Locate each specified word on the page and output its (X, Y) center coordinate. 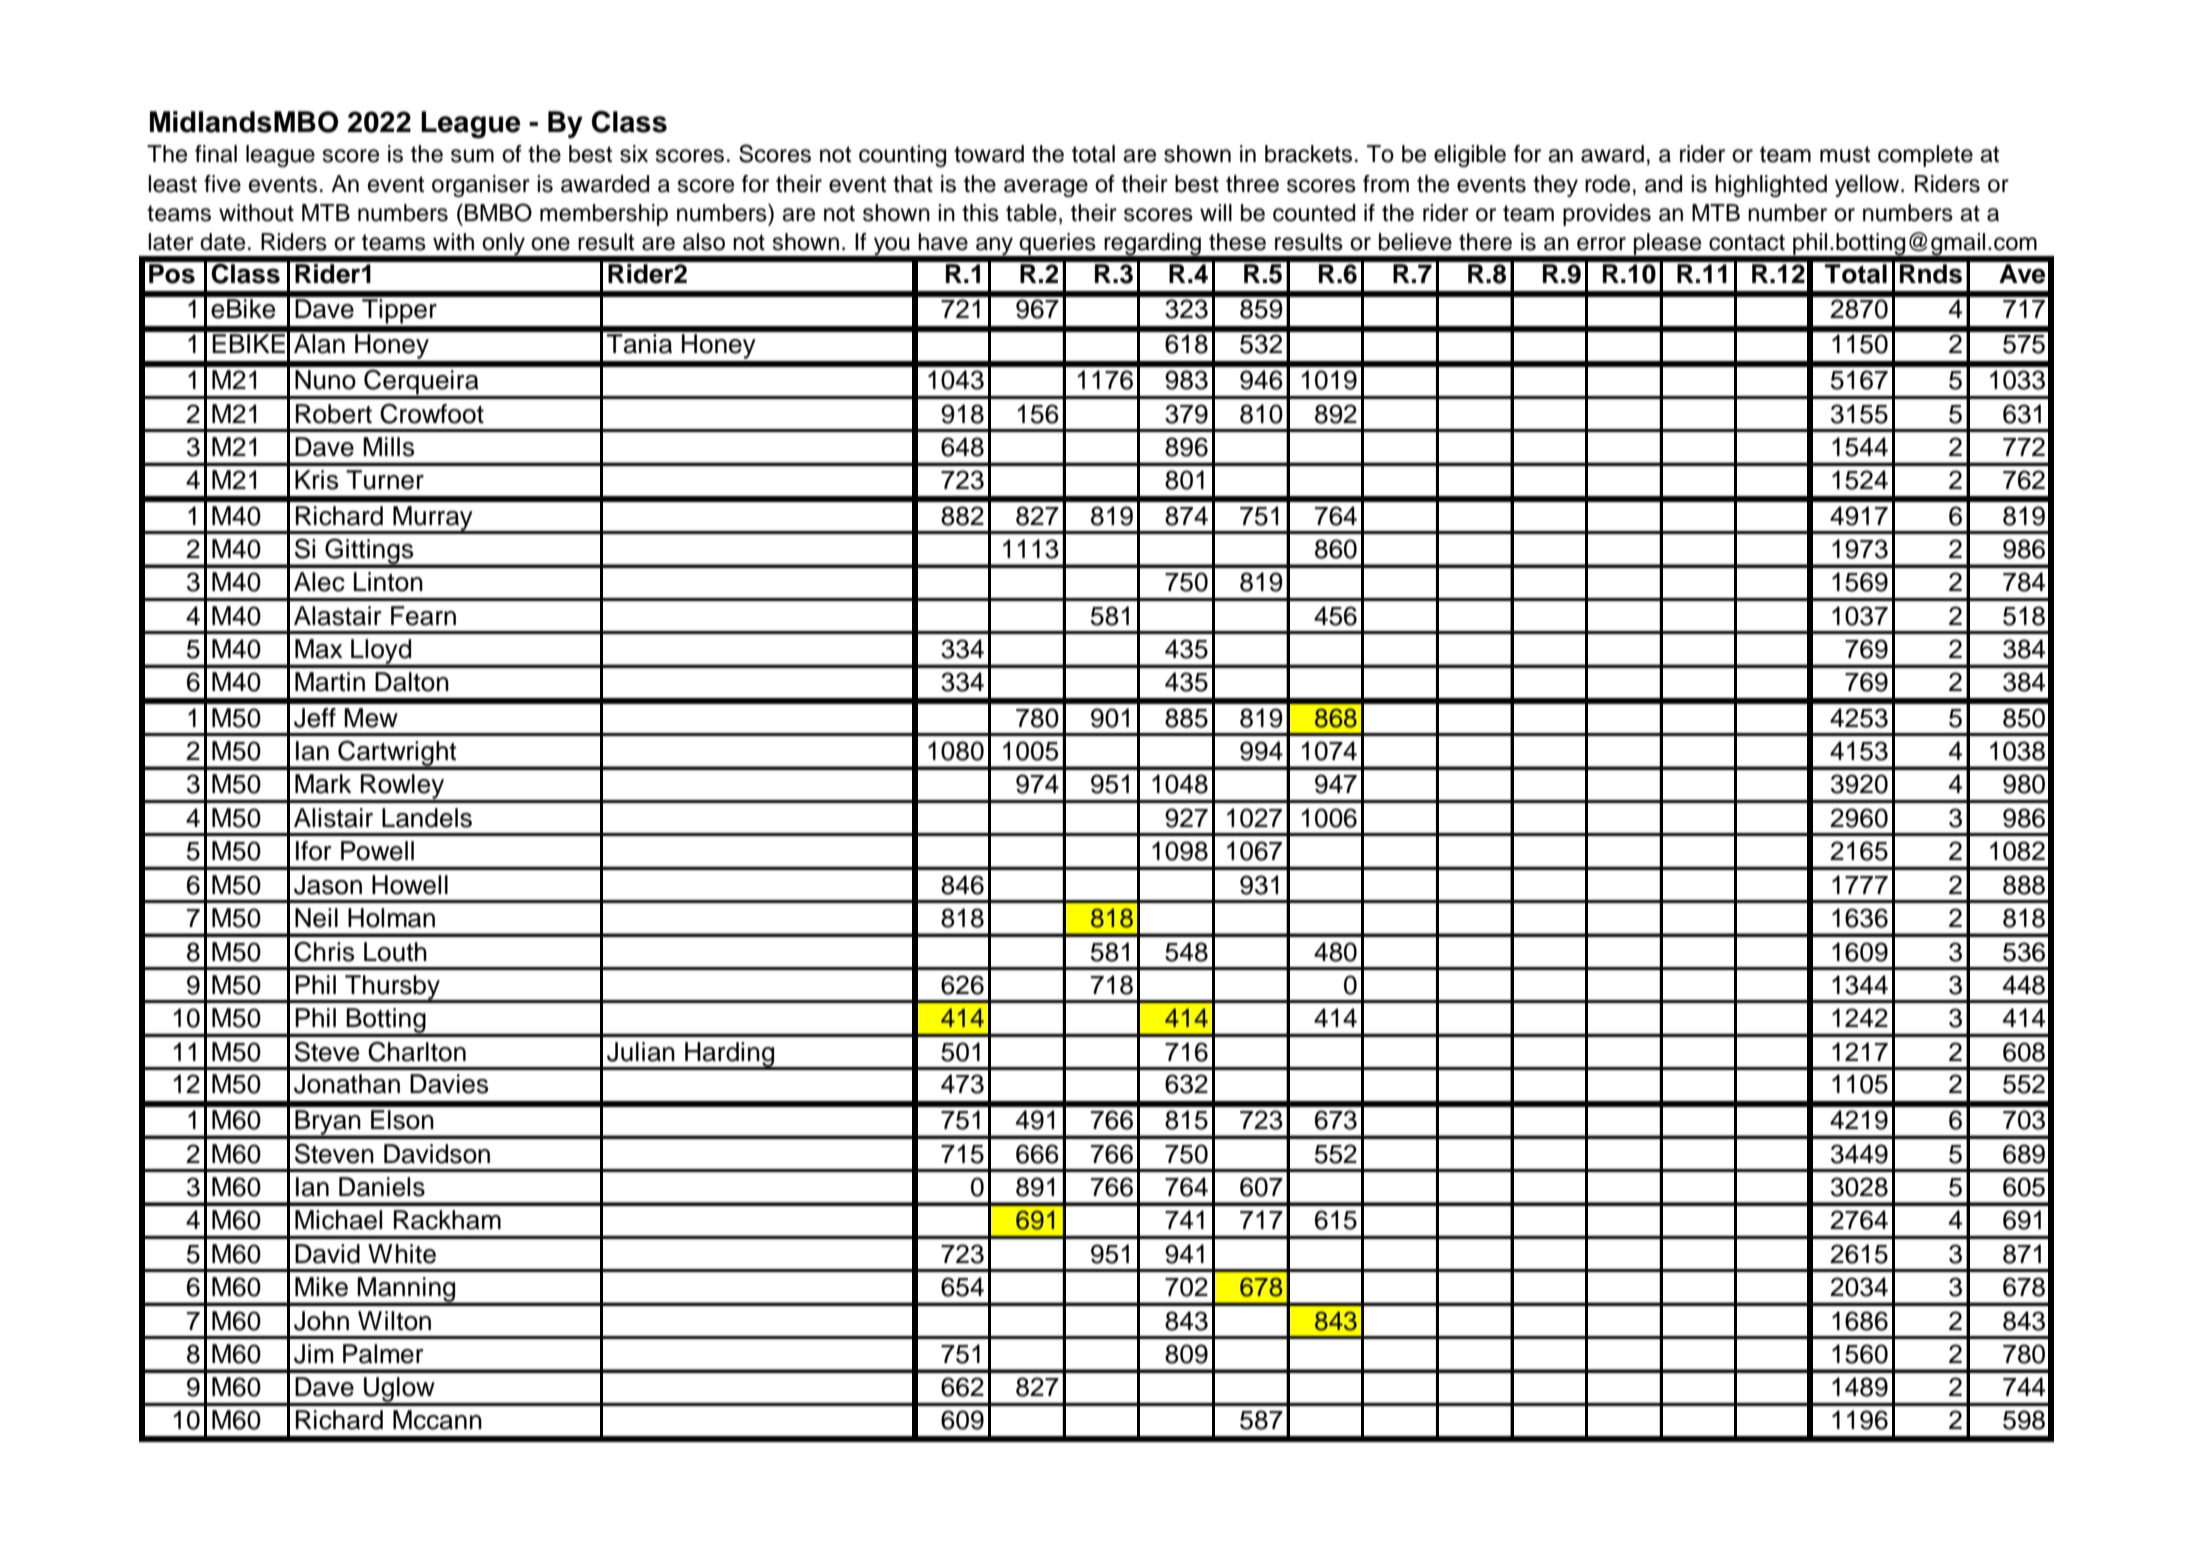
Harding (730, 1055)
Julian (641, 1052)
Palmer (383, 1354)
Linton (388, 582)
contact (1747, 242)
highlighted (1771, 186)
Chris (324, 951)
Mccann (437, 1420)
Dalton (412, 682)
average (1046, 188)
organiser (481, 186)
